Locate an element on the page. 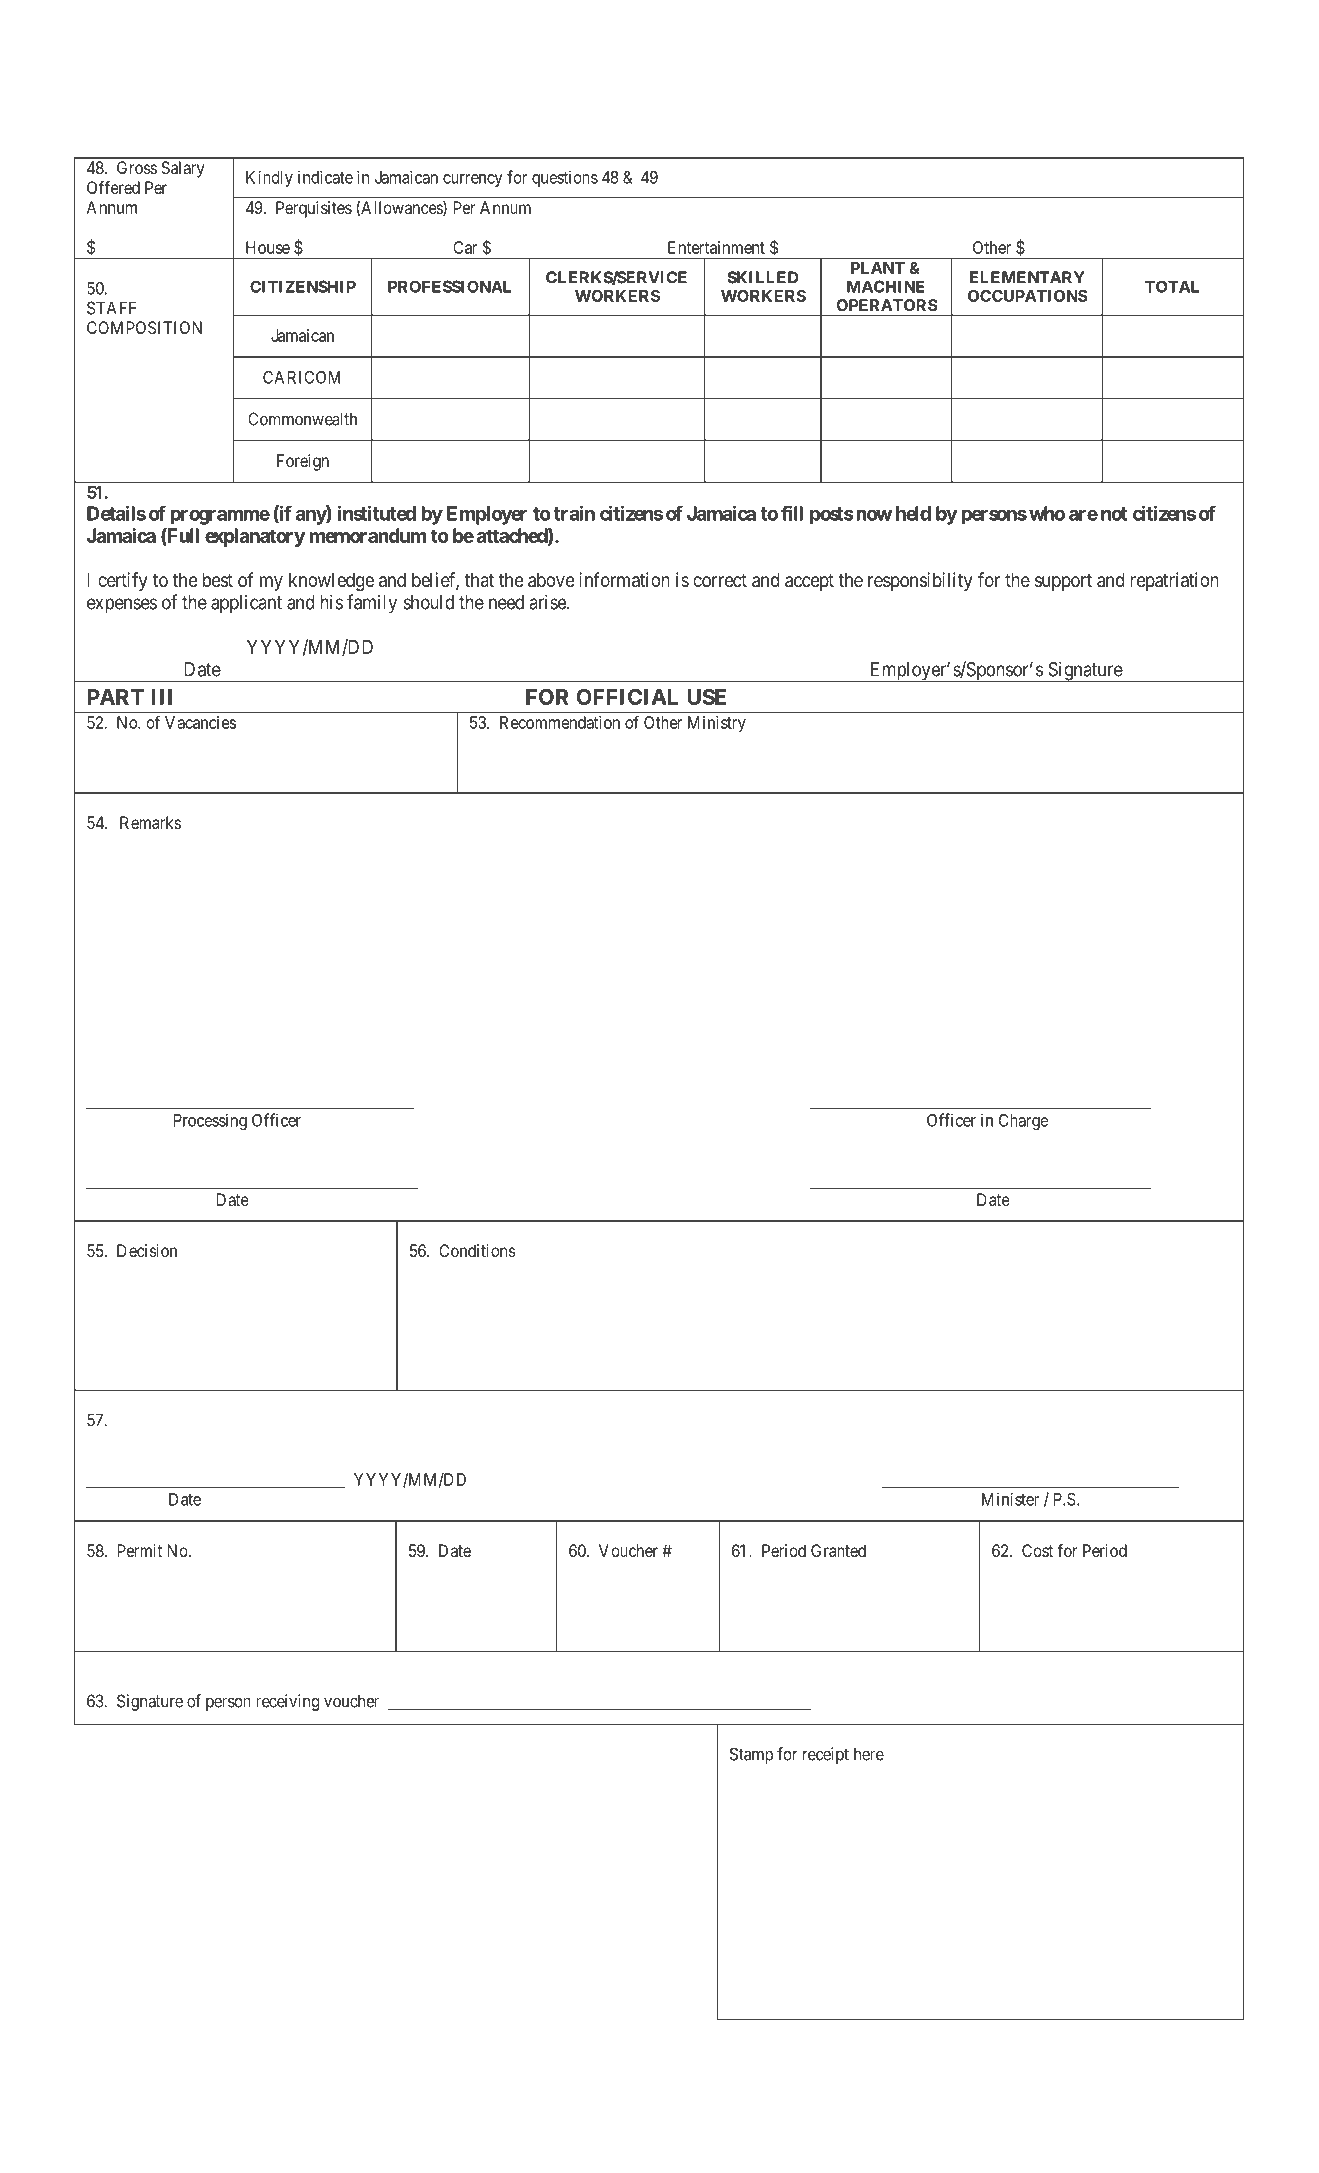 Image resolution: width=1319 pixels, height=2173 pixels. ELEMENTARY is located at coordinates (1027, 277).
